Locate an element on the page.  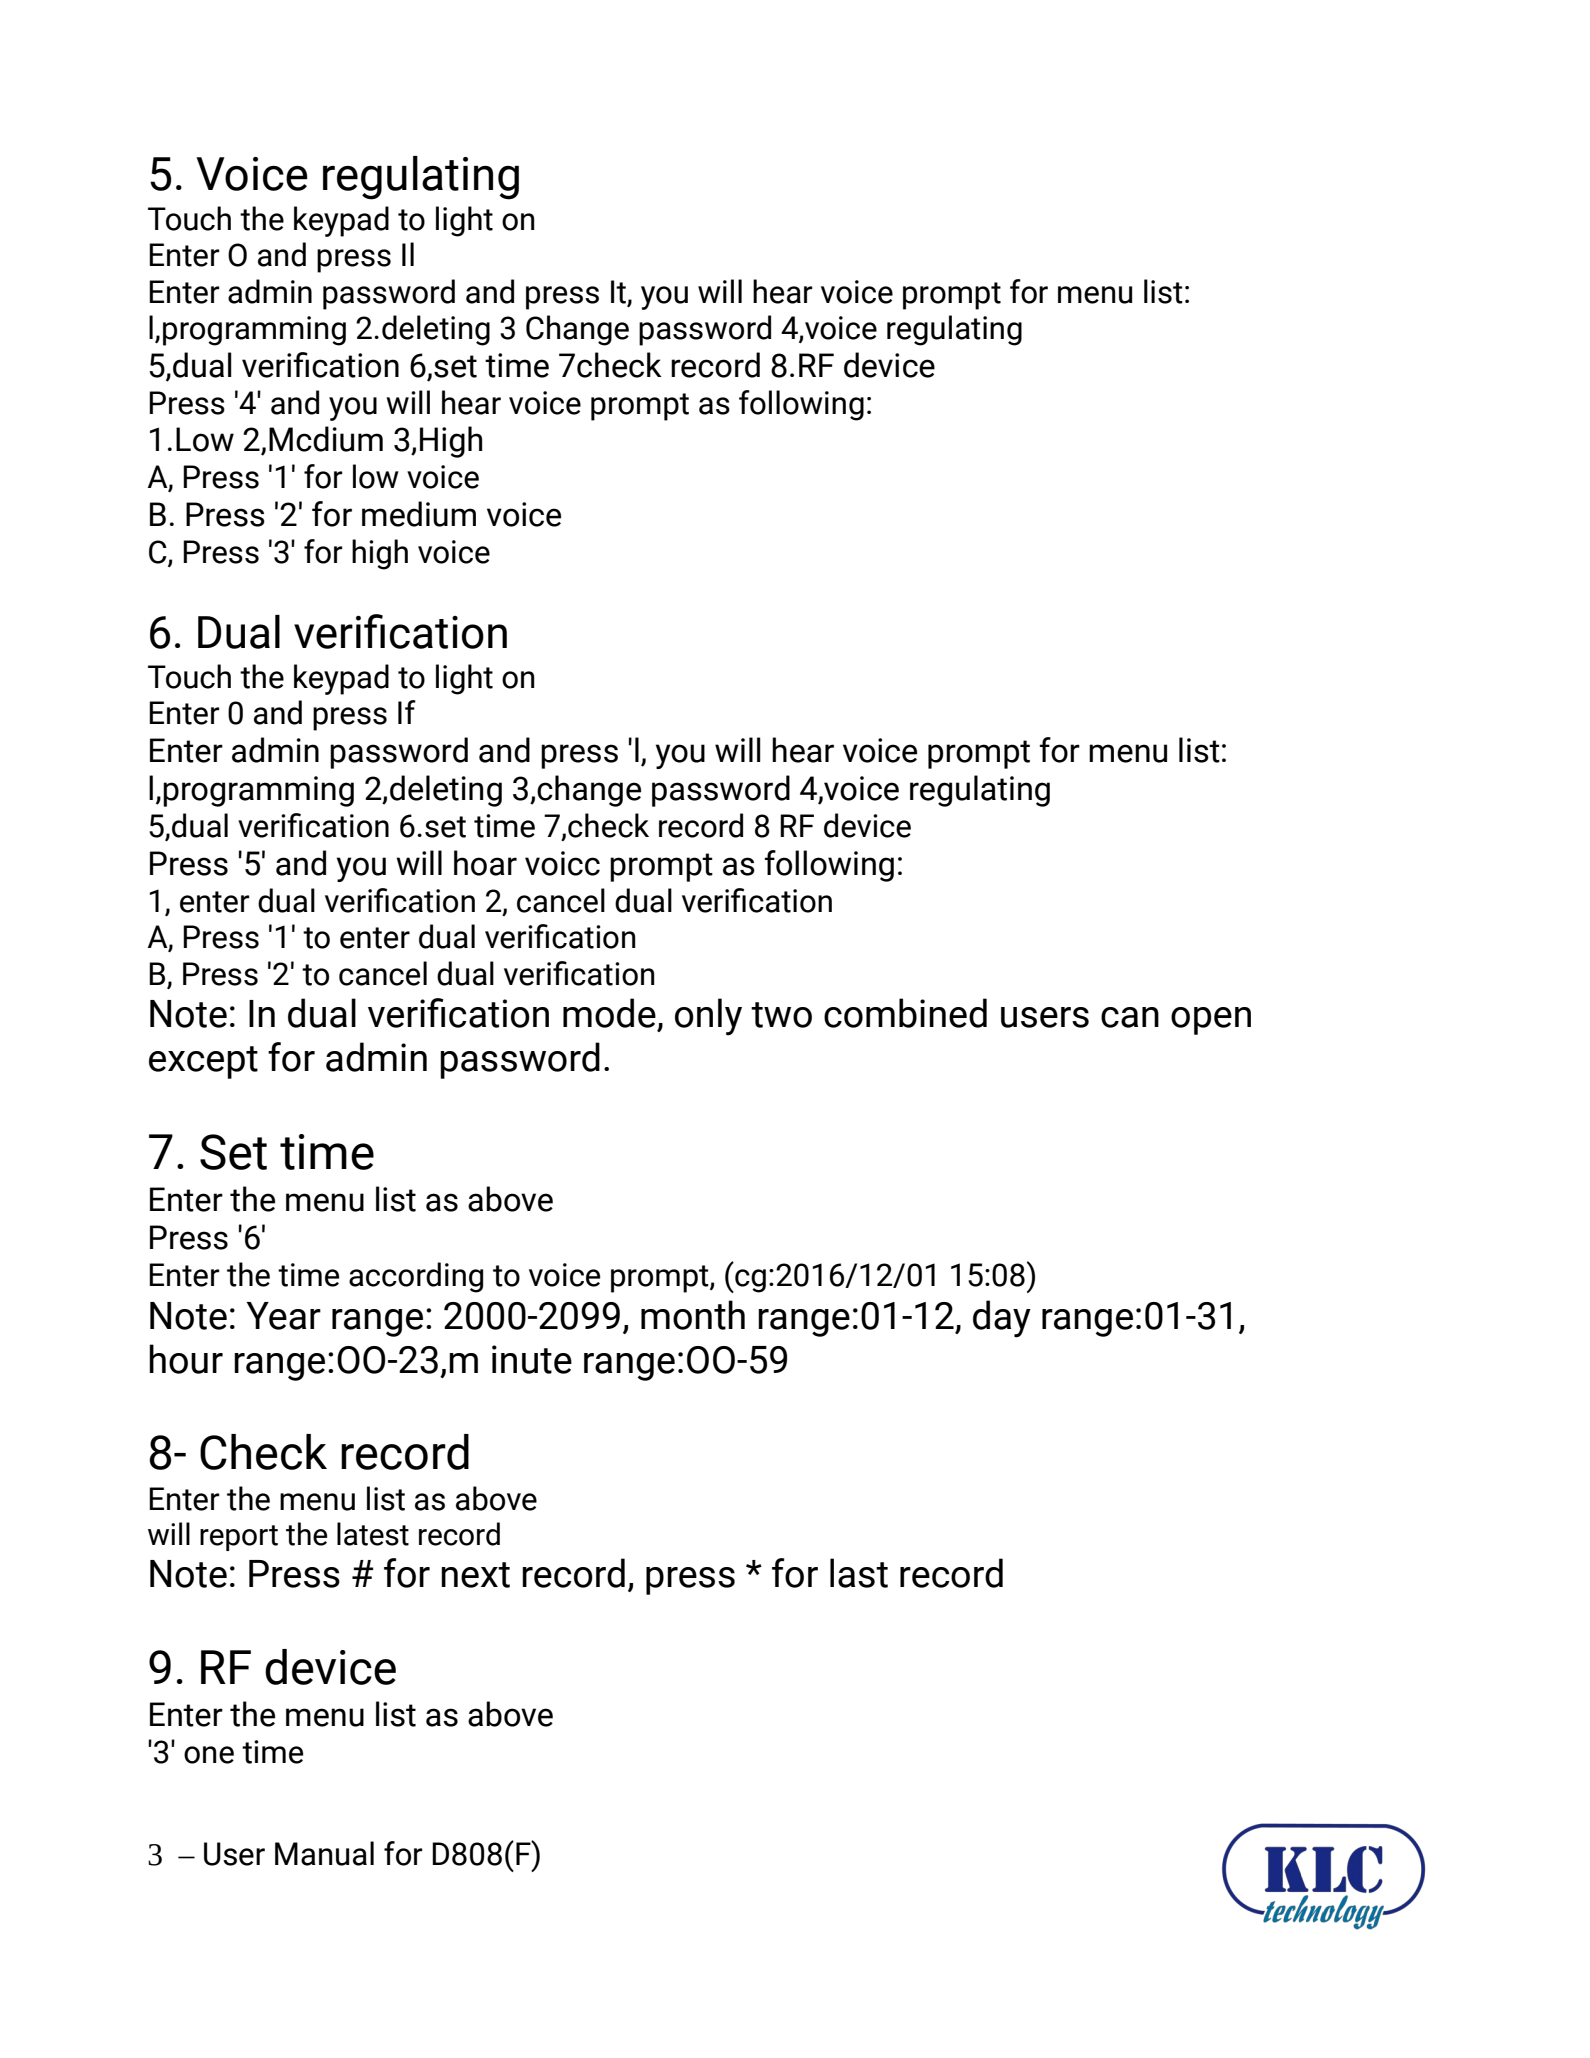
month is located at coordinates (693, 1315).
